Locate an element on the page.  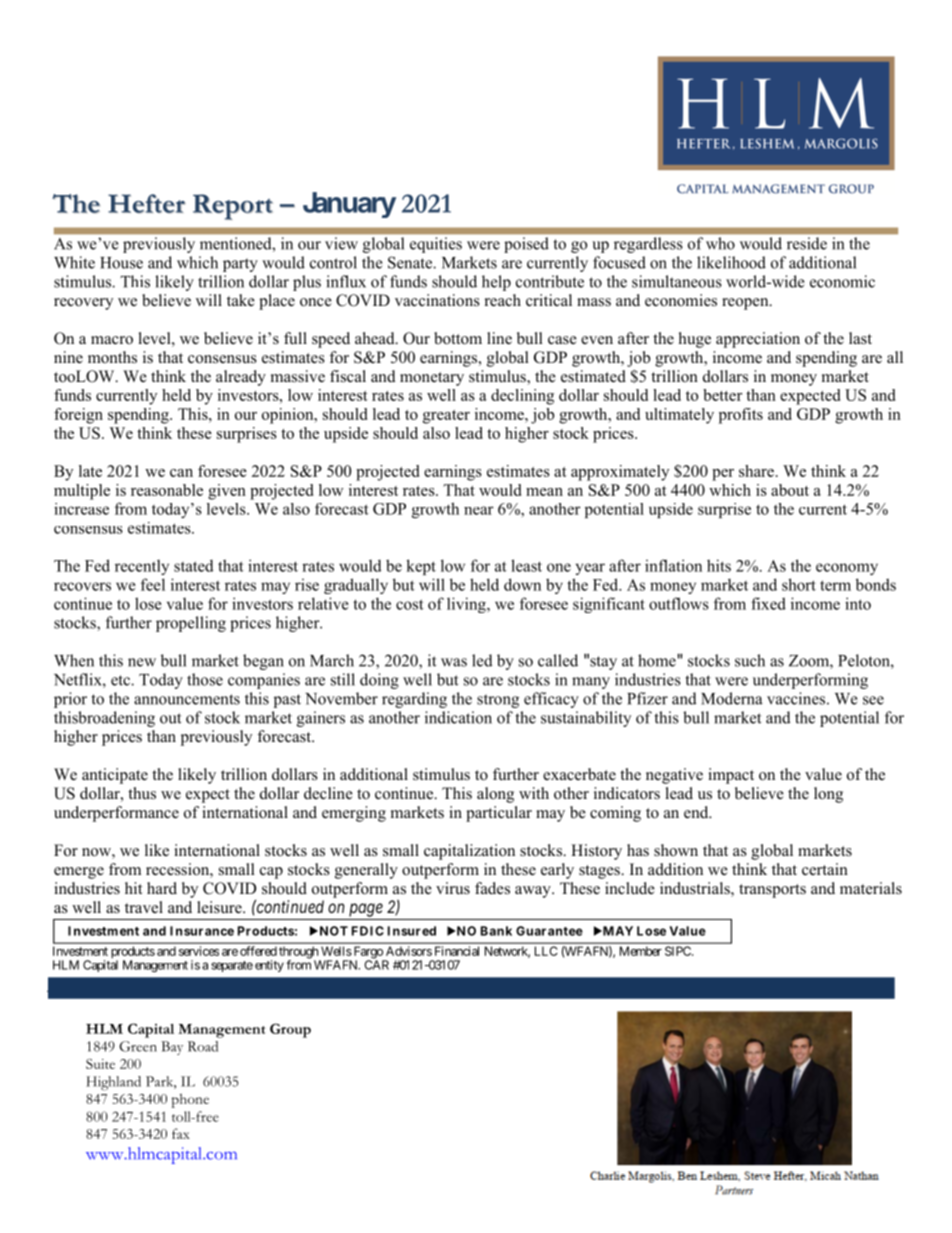
profits is located at coordinates (741, 416).
